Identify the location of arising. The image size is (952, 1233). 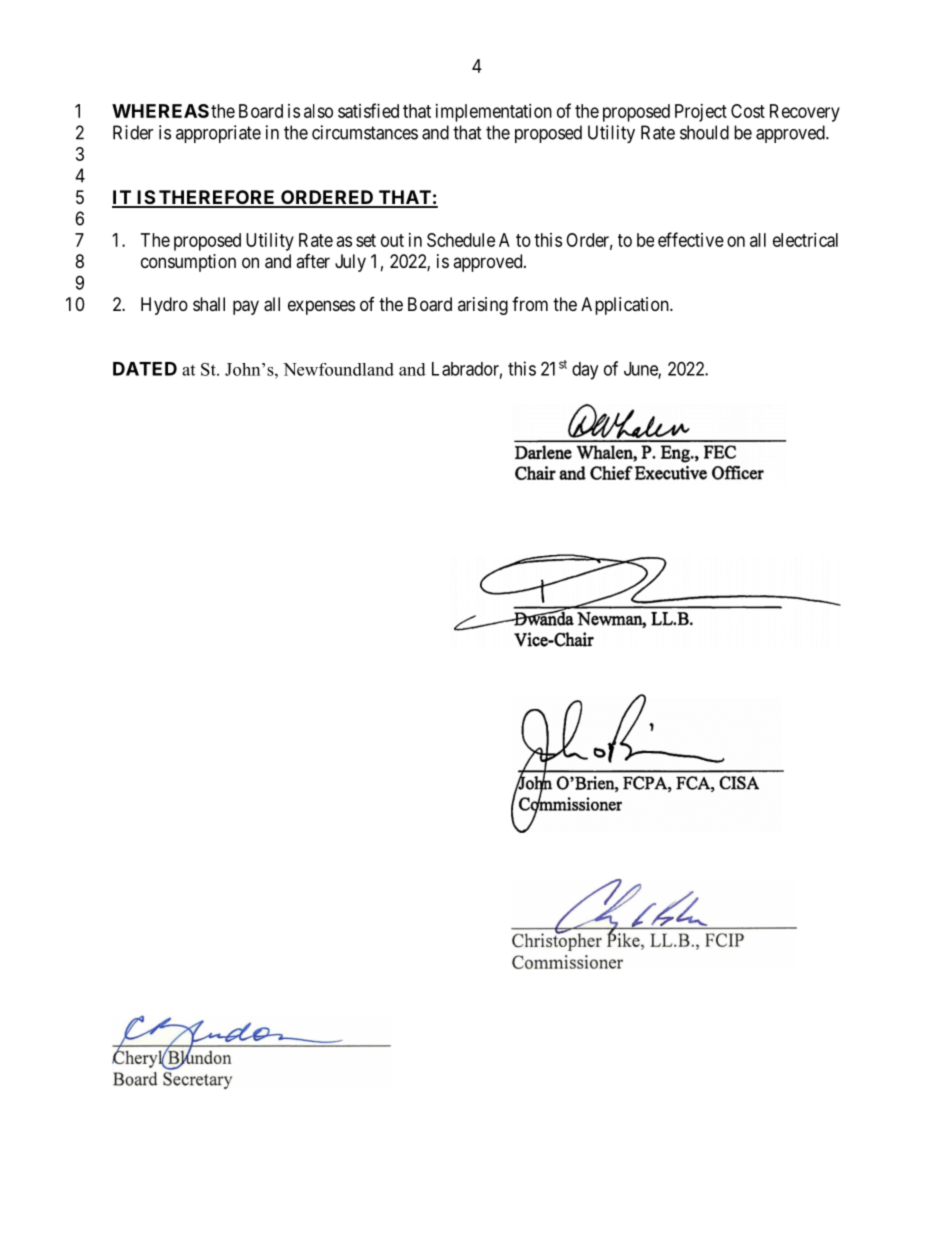
(483, 306).
